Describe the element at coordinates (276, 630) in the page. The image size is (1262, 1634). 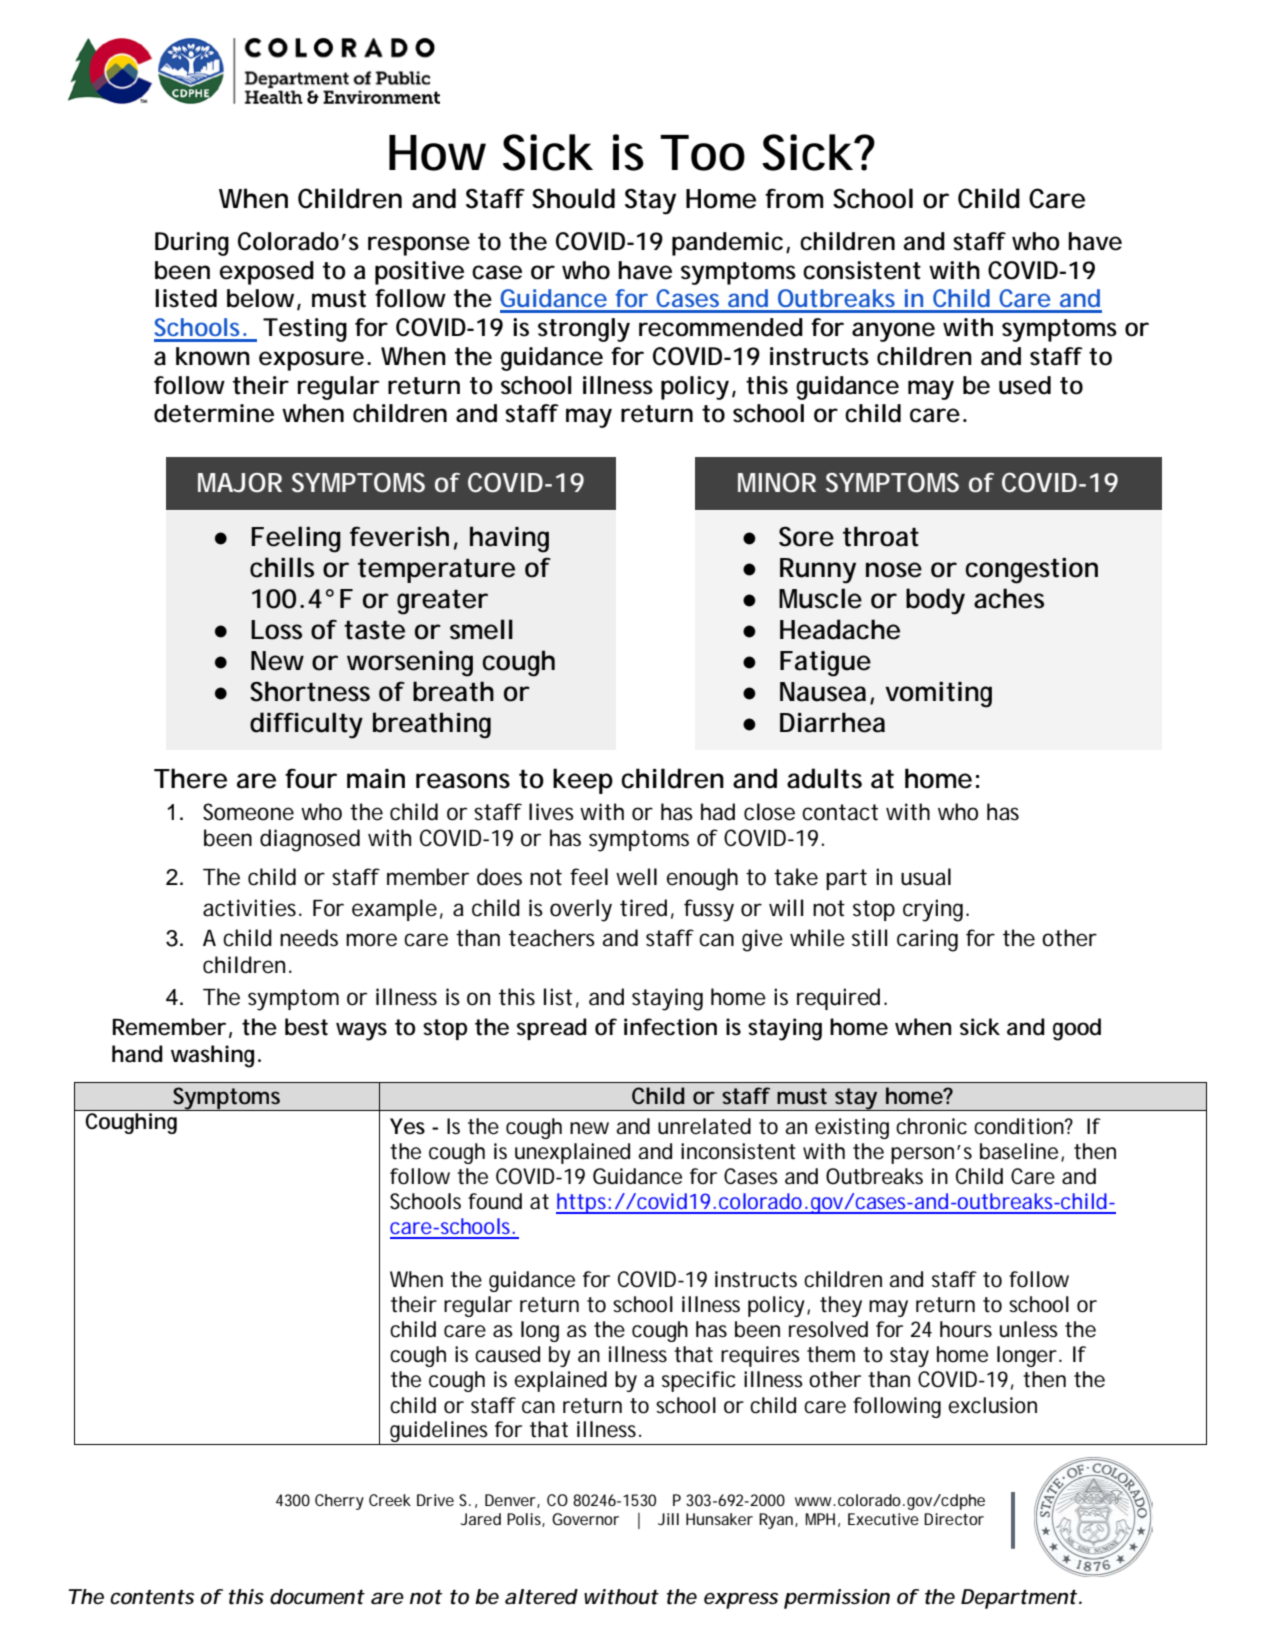
I see `Loss` at that location.
